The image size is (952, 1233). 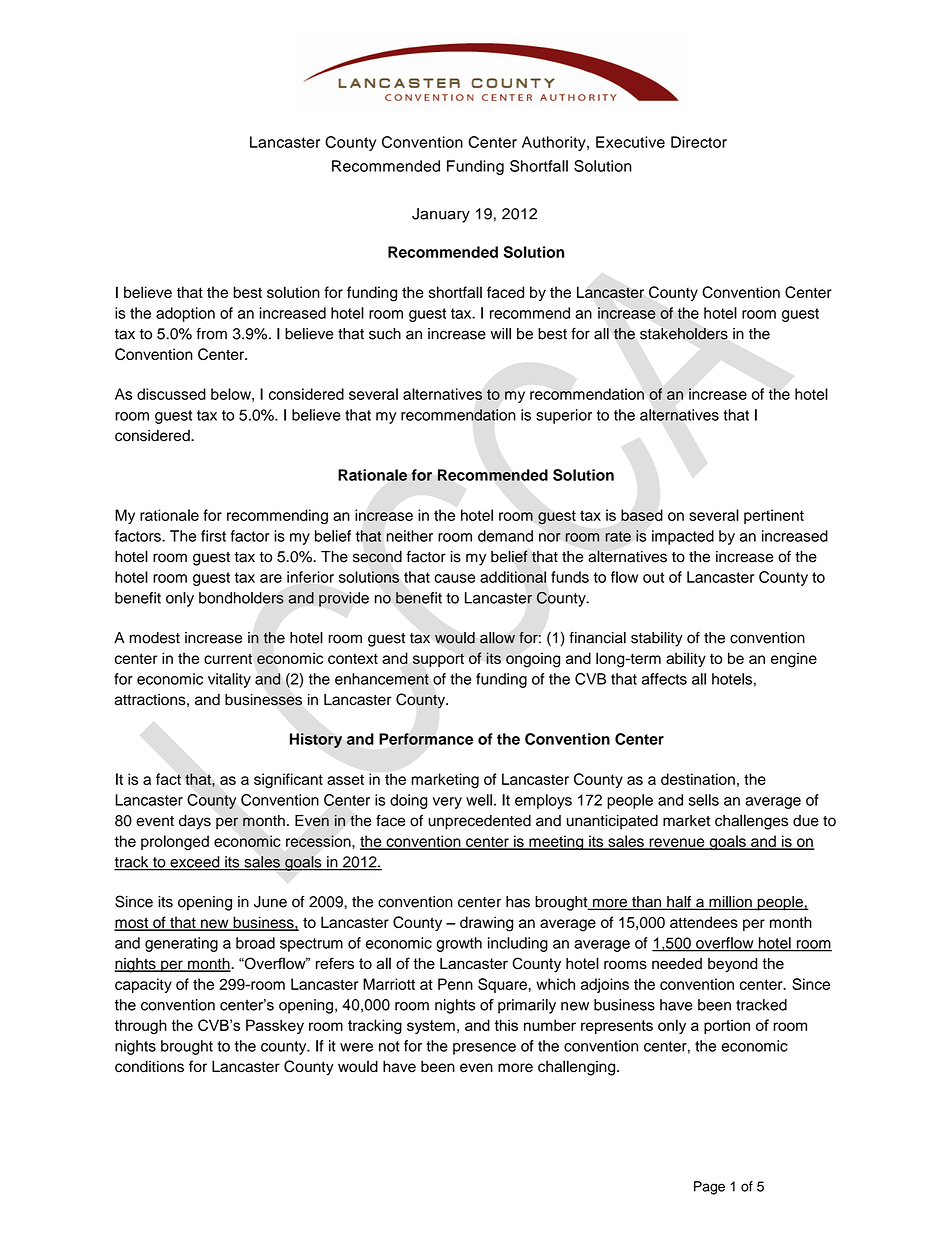 What do you see at coordinates (441, 215) in the document?
I see `January` at bounding box center [441, 215].
